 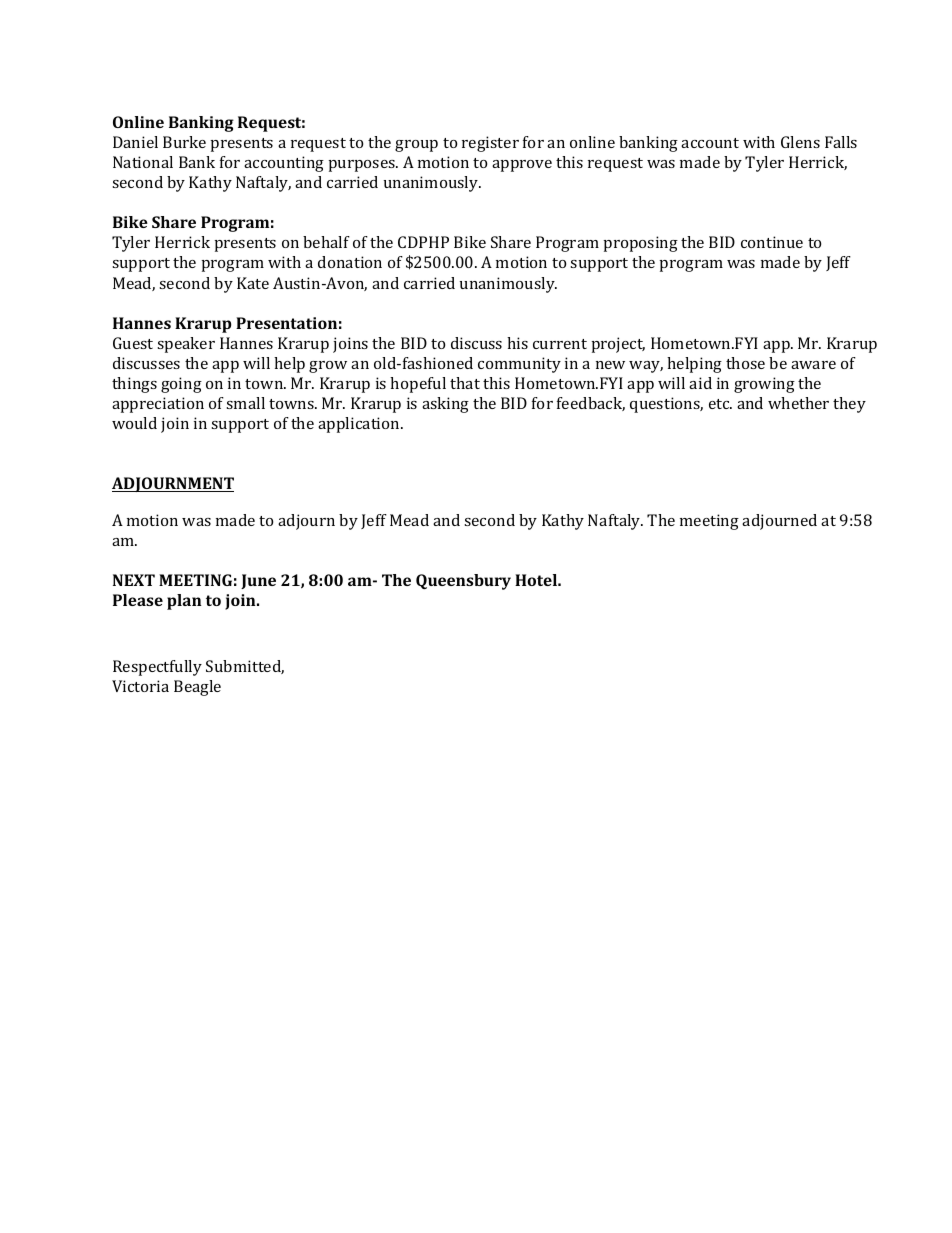 I want to click on continue, so click(x=772, y=242).
